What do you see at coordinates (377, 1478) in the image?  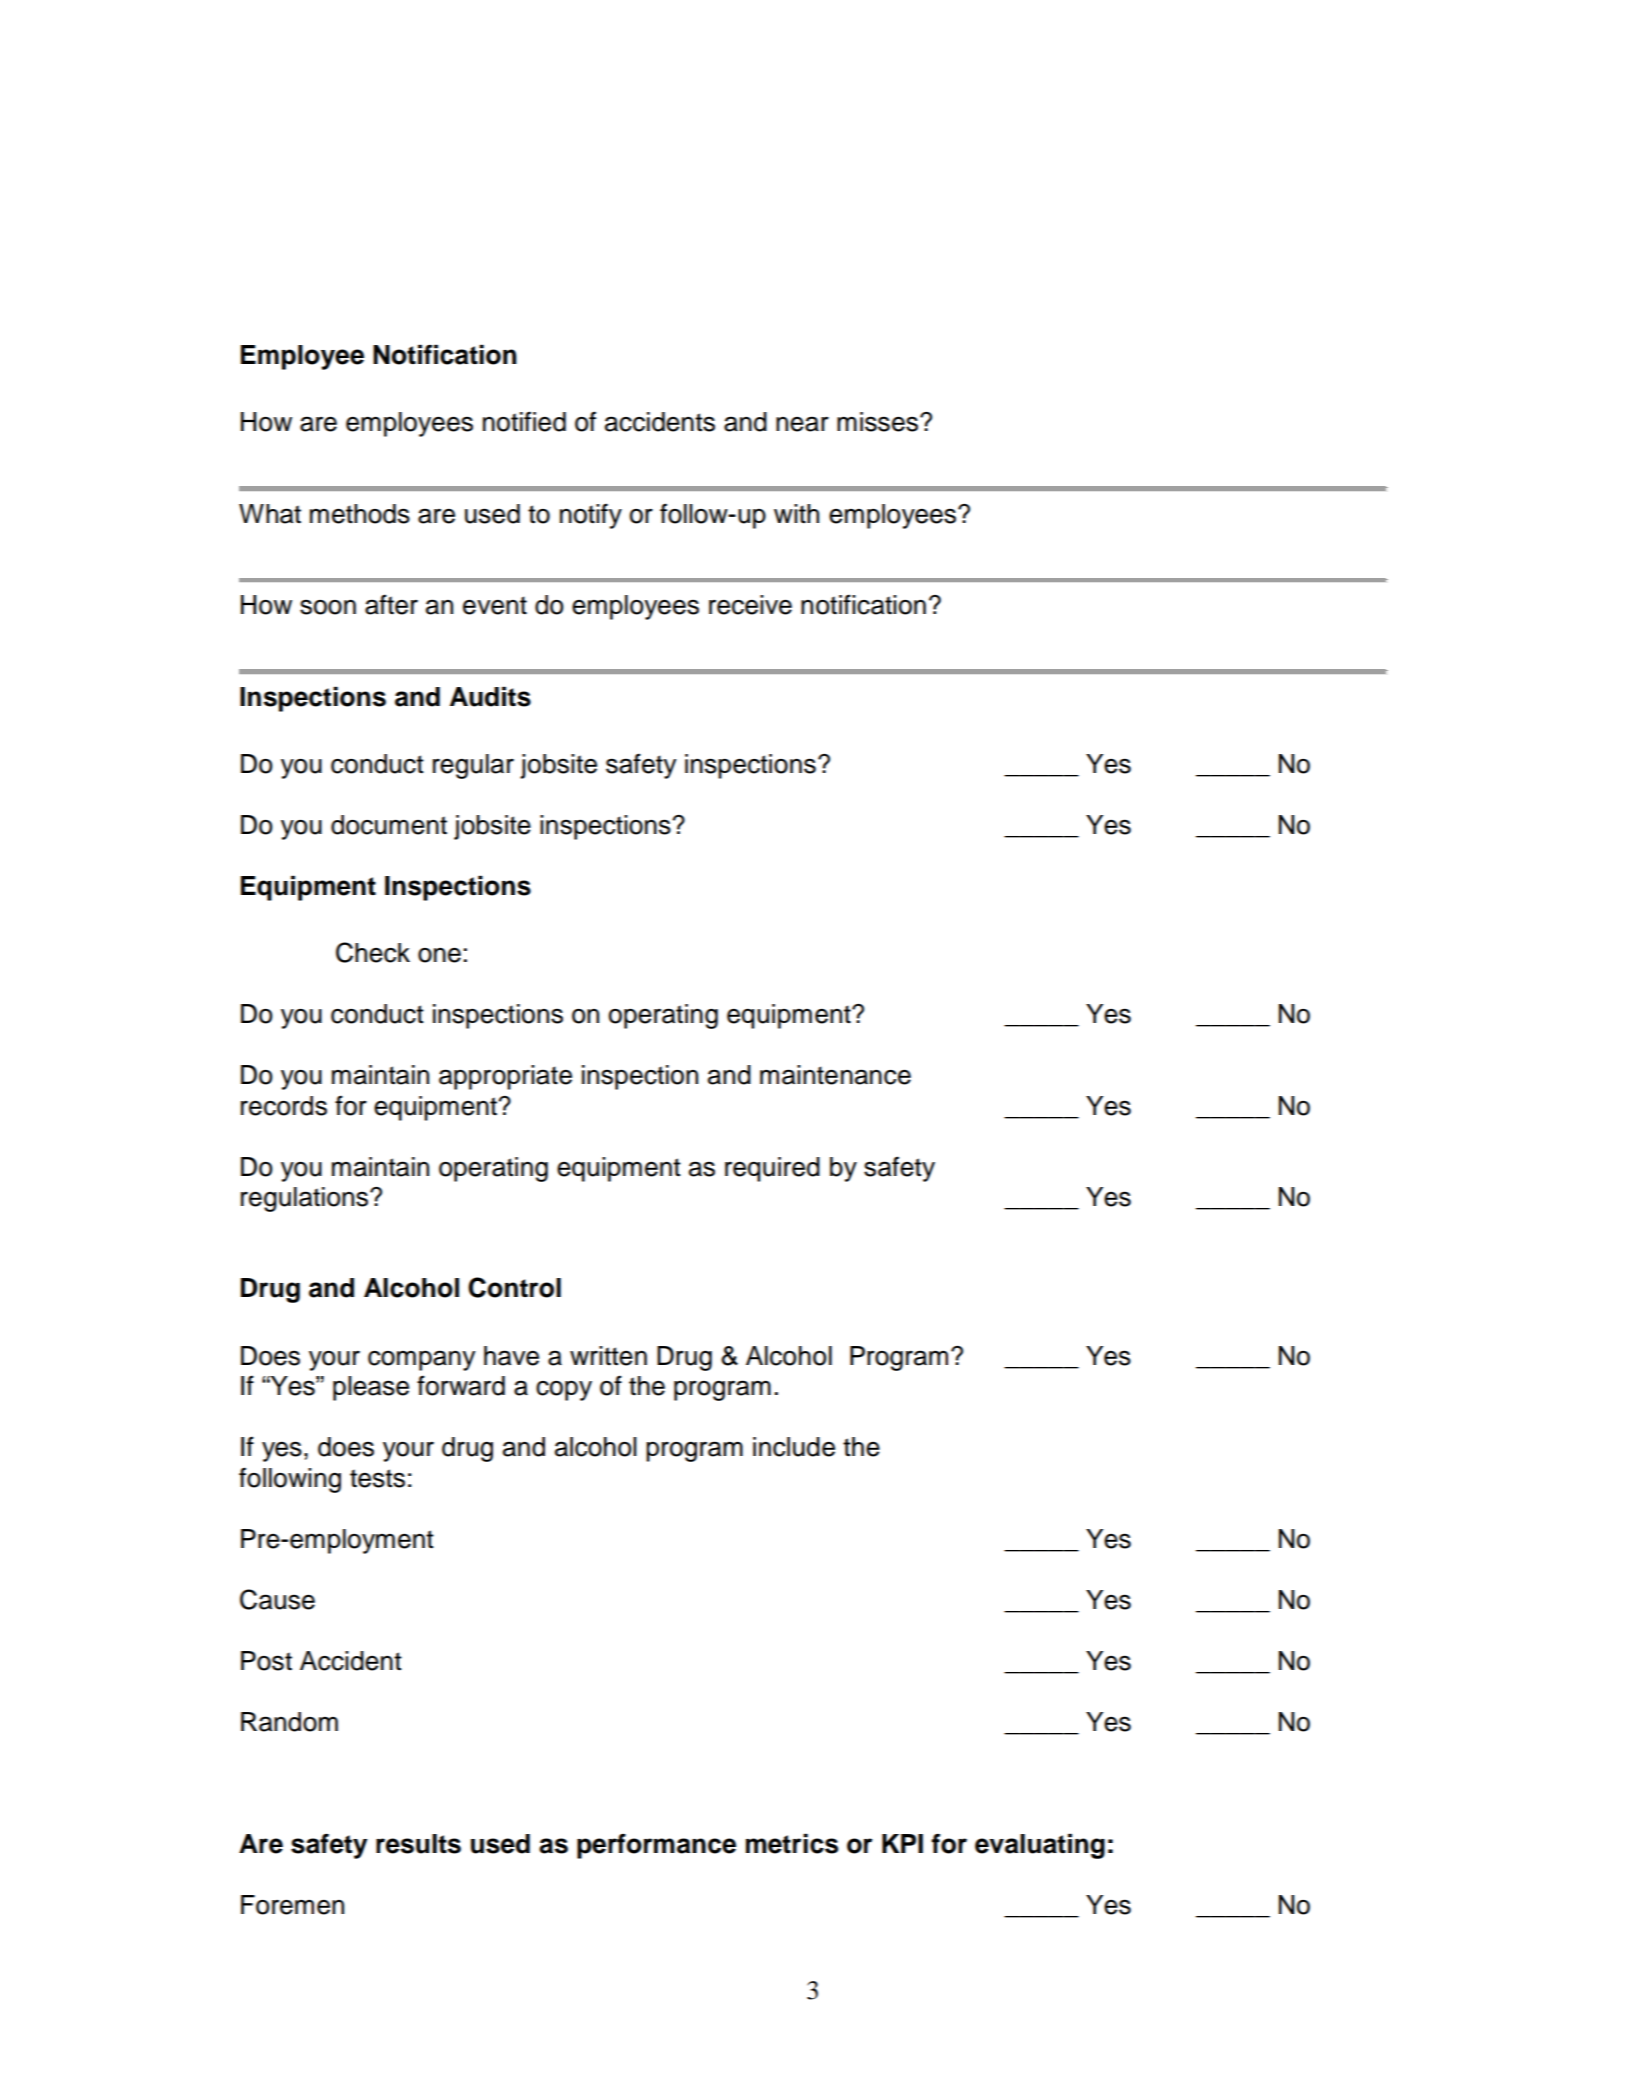 I see `tests` at bounding box center [377, 1478].
